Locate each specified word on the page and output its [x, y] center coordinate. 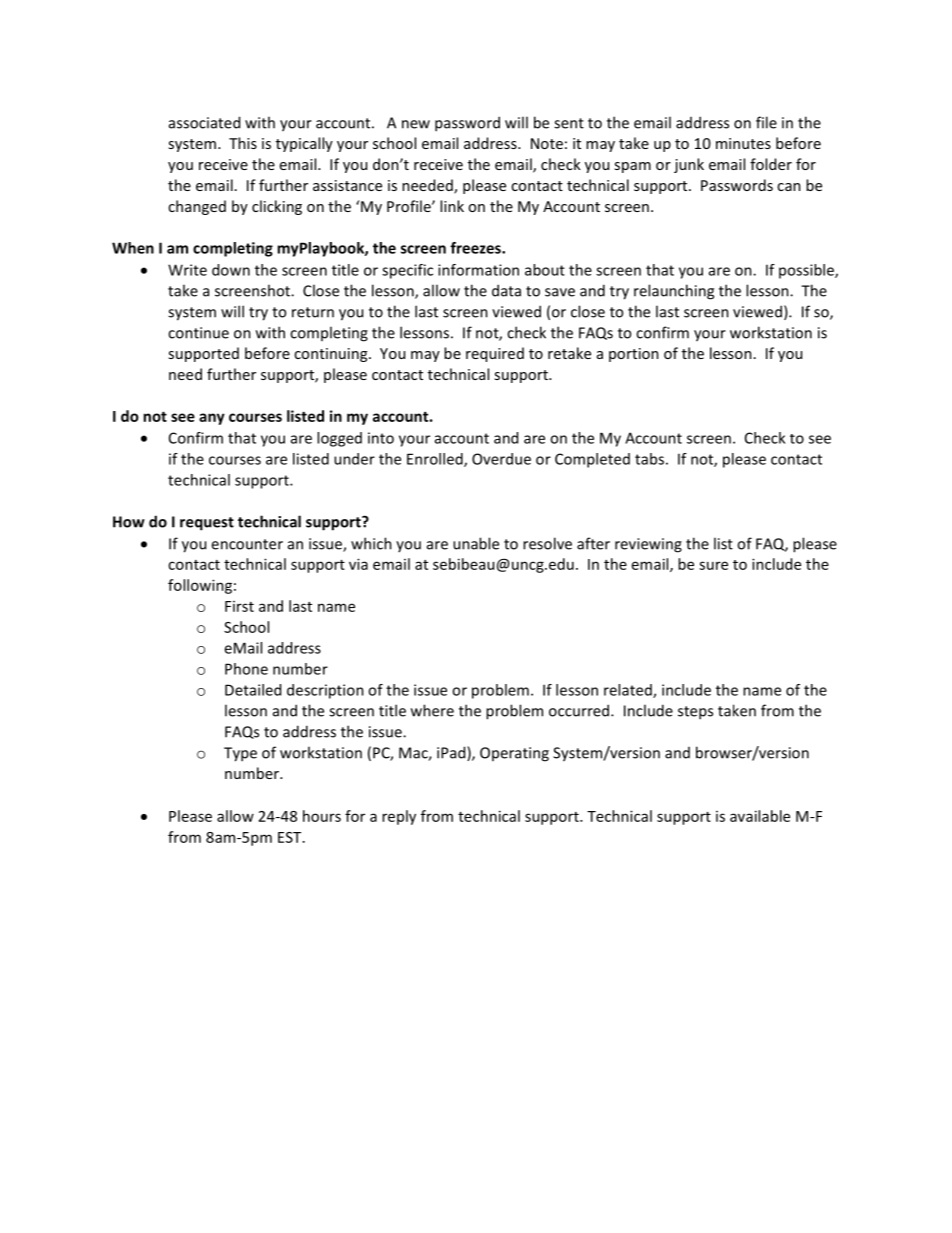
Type [240, 754]
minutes [743, 143]
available [760, 816]
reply [399, 817]
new [416, 124]
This [243, 143]
